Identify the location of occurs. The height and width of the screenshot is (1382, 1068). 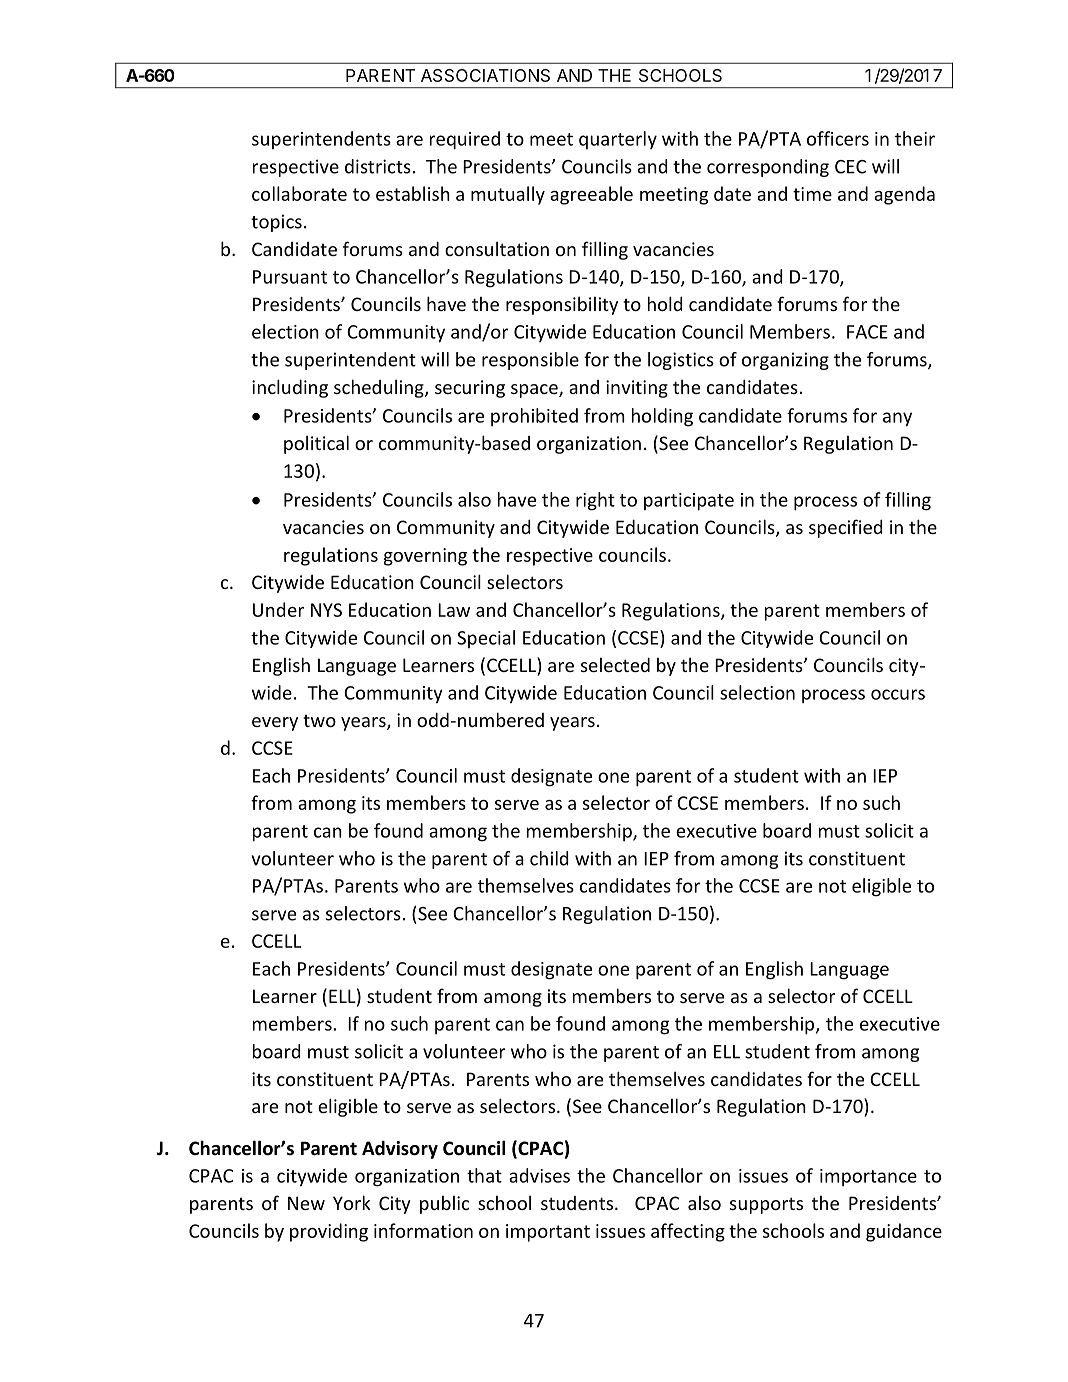
(898, 694).
